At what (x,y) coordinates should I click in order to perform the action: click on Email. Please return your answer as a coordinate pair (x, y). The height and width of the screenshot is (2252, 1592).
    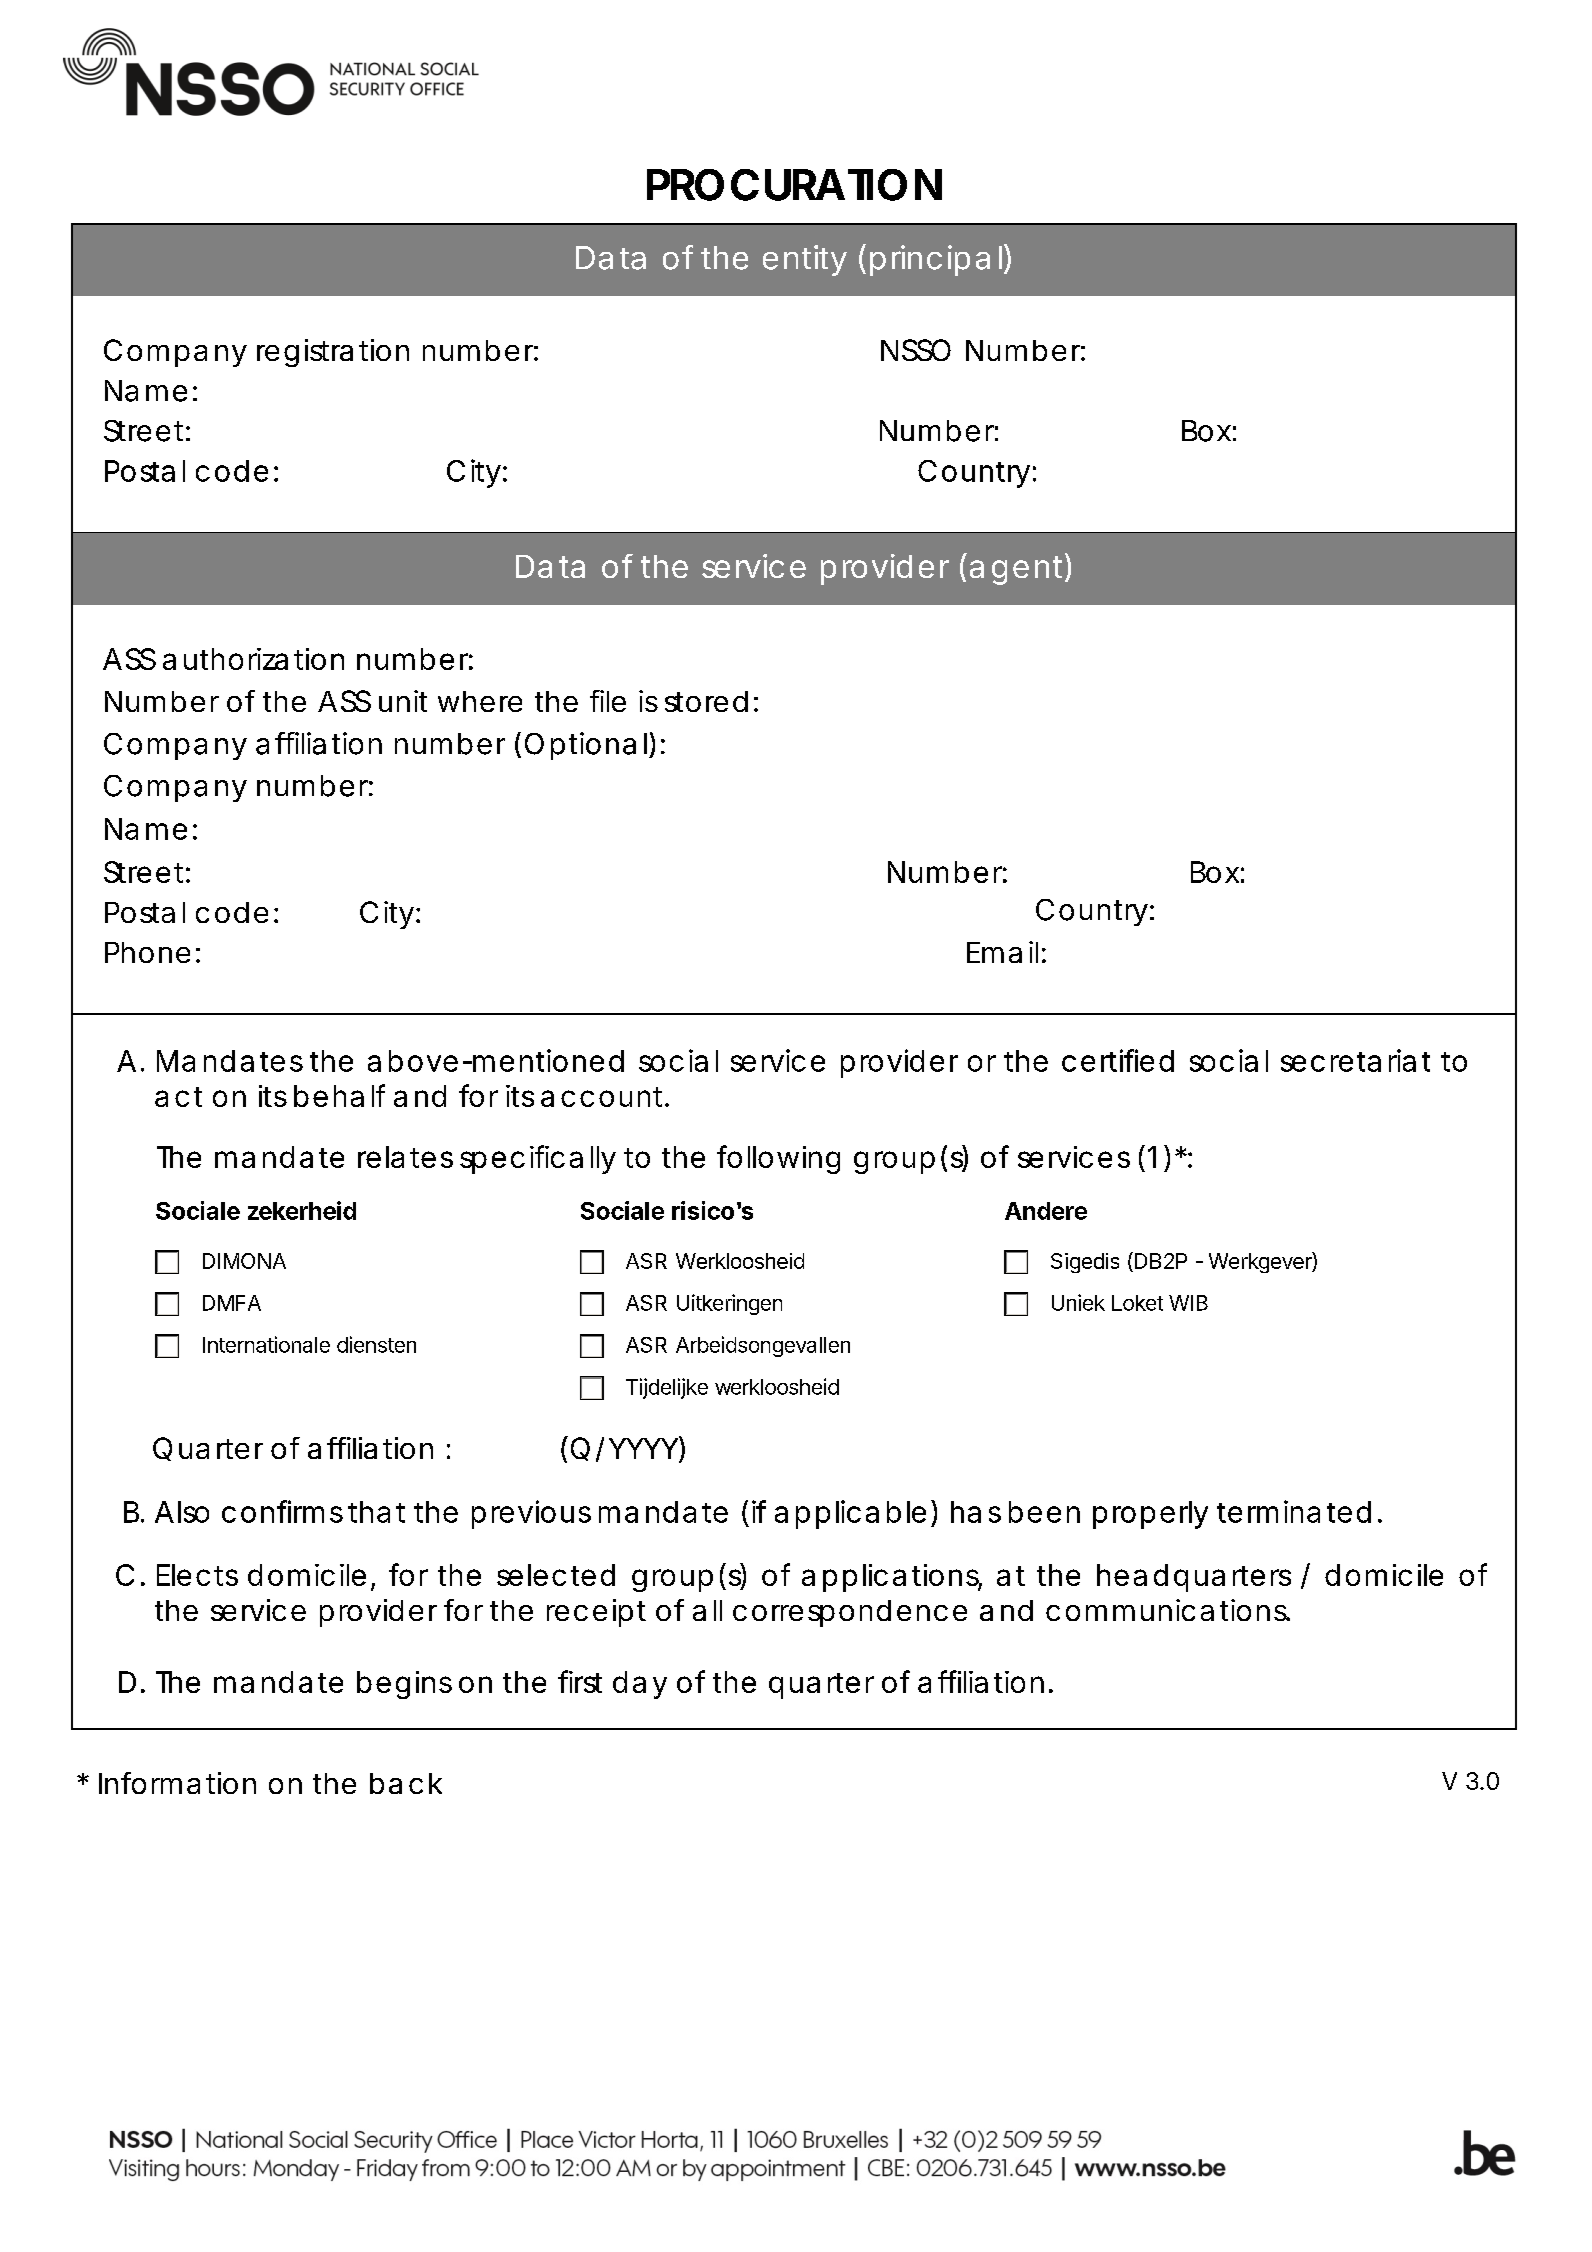
    Looking at the image, I should click on (1002, 952).
